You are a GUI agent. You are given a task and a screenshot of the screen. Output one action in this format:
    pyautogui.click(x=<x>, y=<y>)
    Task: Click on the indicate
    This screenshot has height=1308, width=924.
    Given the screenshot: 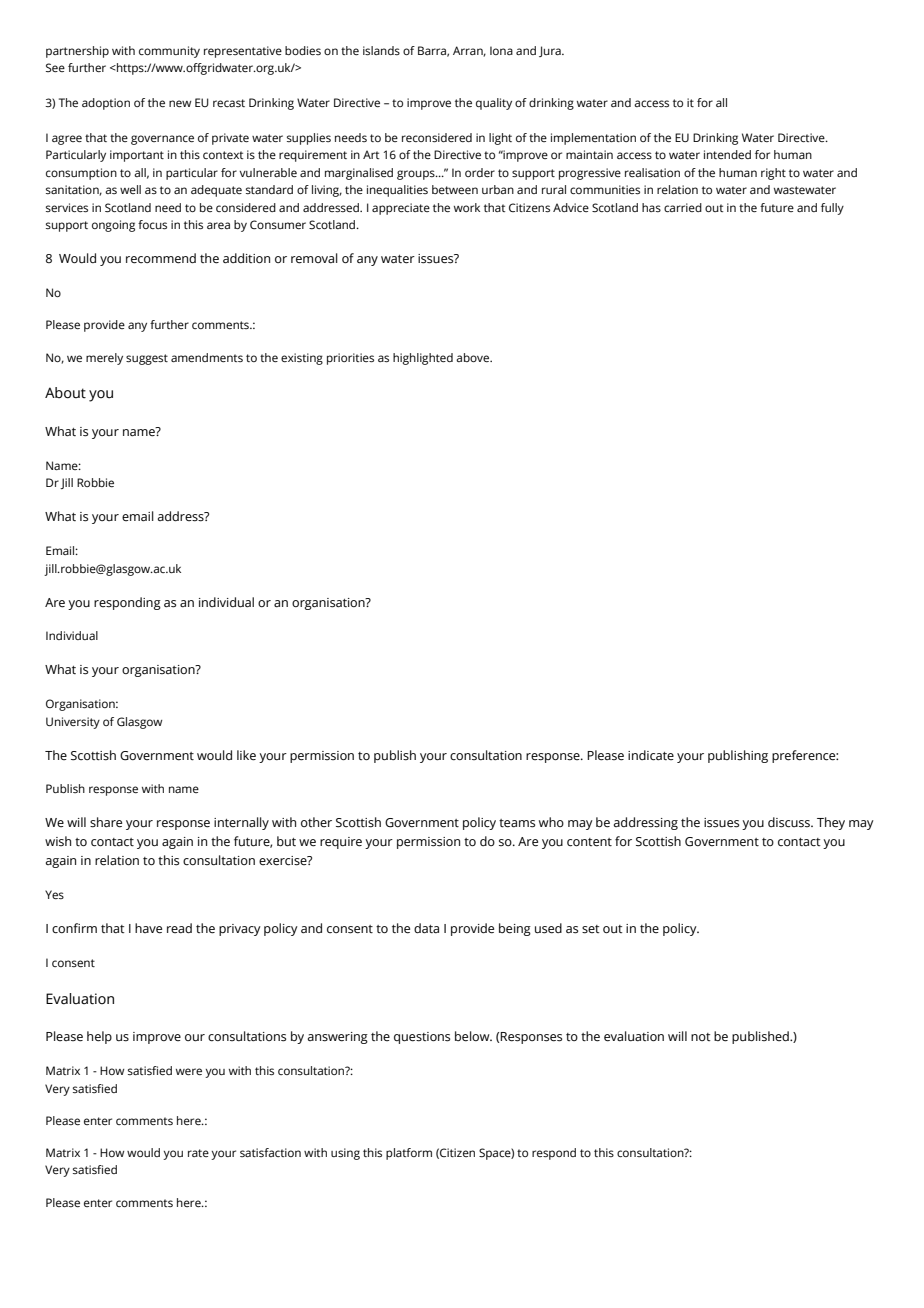 What is the action you would take?
    pyautogui.click(x=651, y=755)
